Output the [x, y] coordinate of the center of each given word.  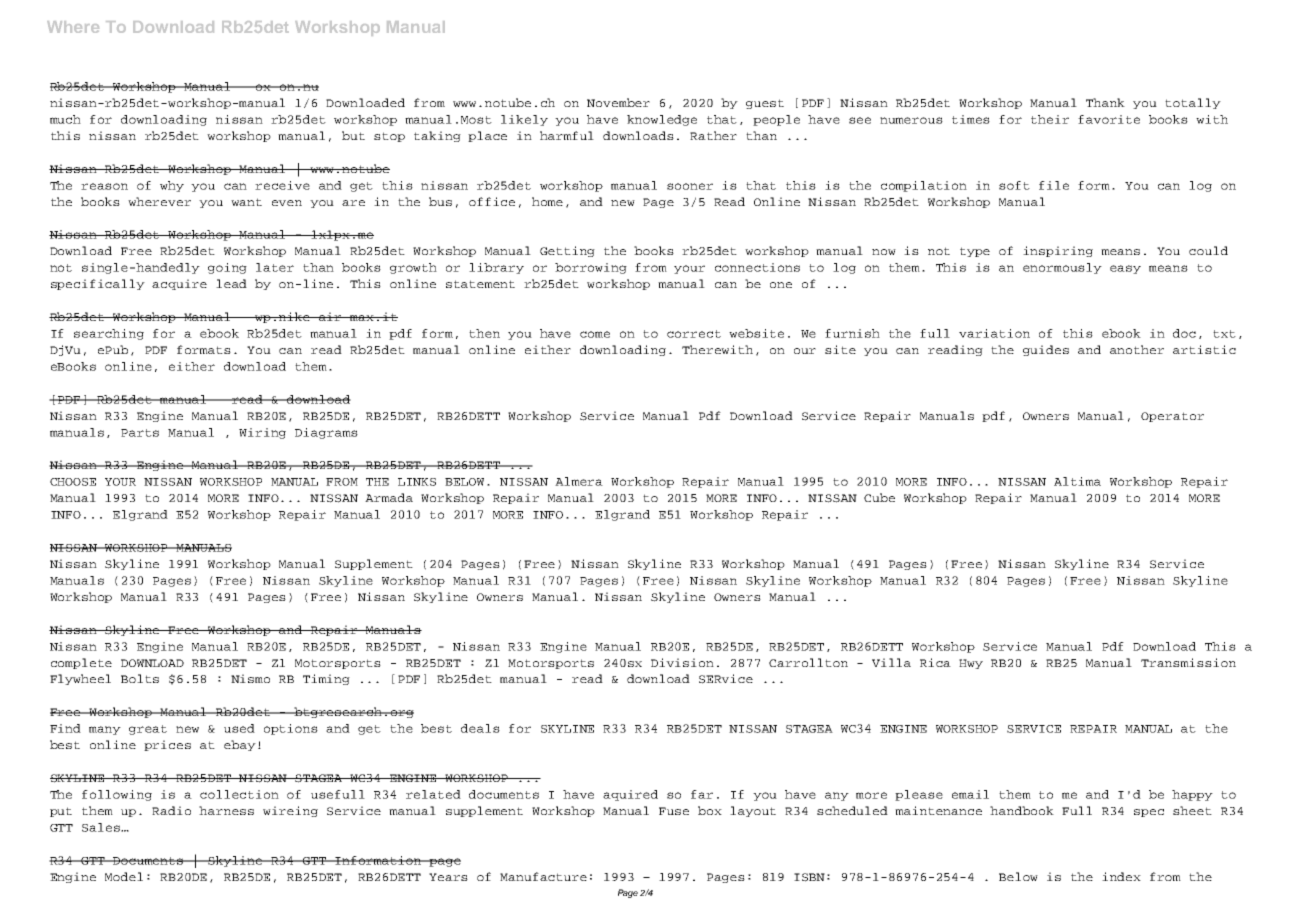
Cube [879, 497]
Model [124, 876]
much [65, 119]
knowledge [662, 120]
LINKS [417, 482]
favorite [1109, 119]
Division [682, 662]
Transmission [1188, 662]
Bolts [140, 678]
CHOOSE [73, 482]
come [595, 334]
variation [994, 333]
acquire [179, 284]
